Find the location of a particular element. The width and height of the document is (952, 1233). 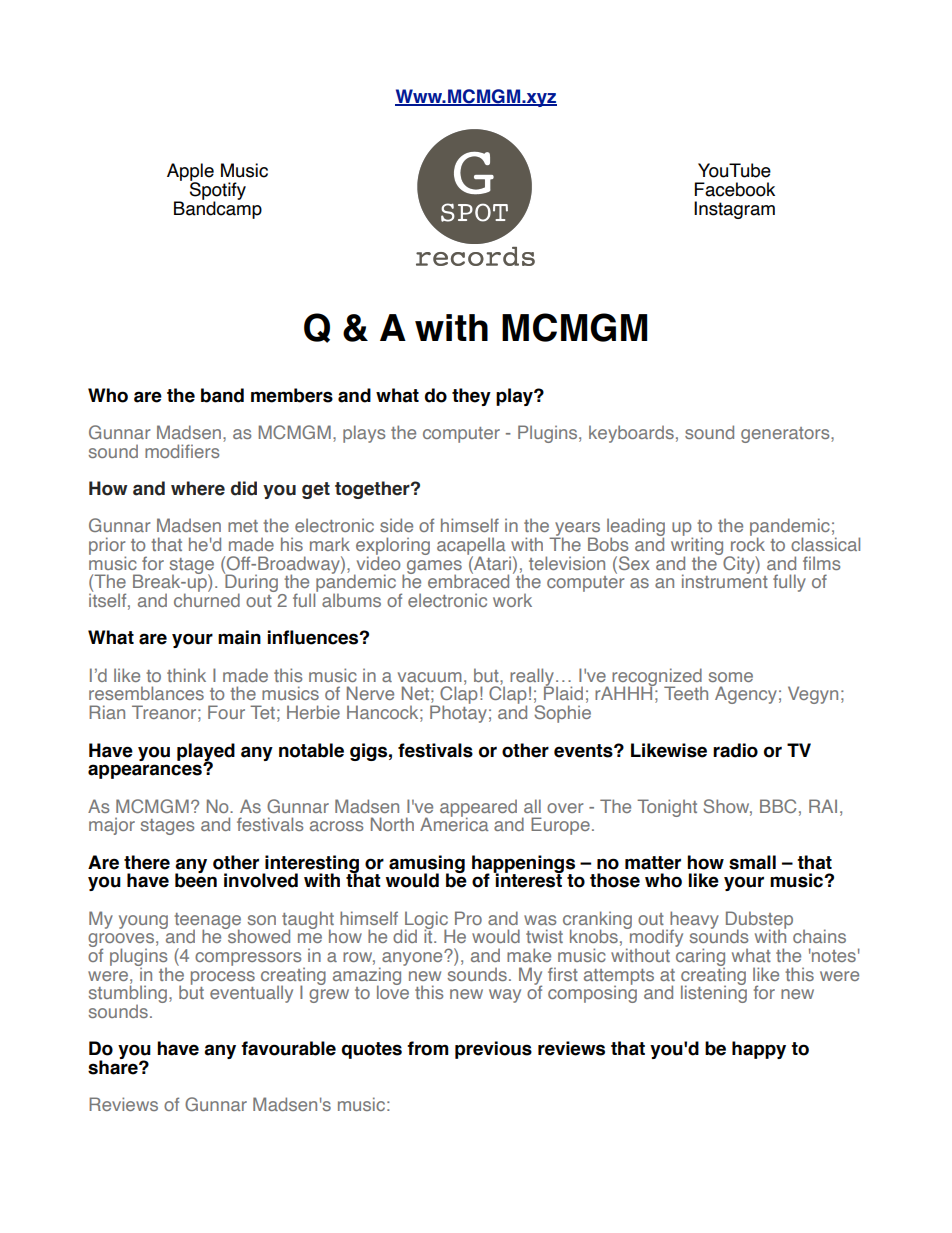

Spotify is located at coordinates (218, 191).
